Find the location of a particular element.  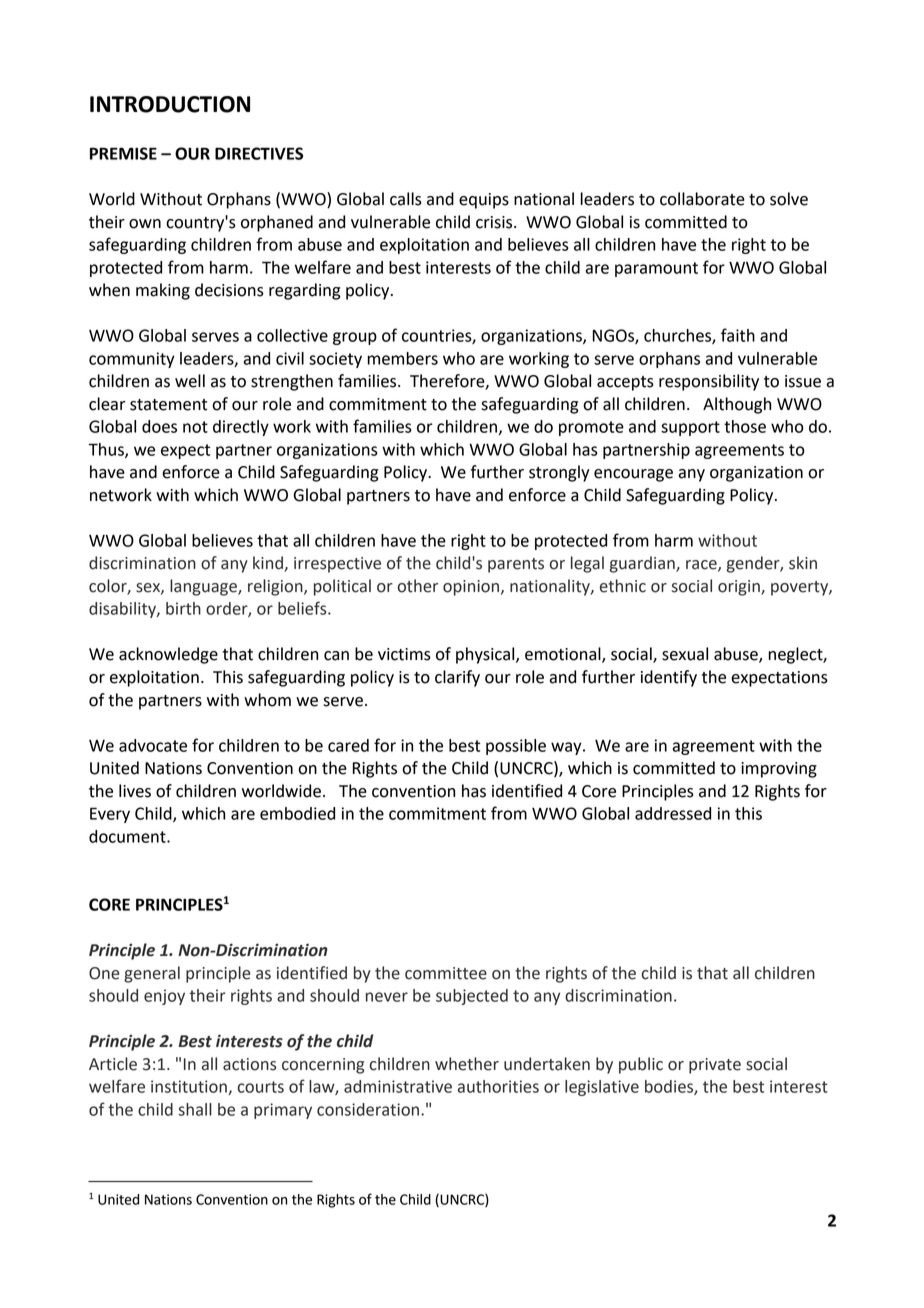

equips is located at coordinates (484, 201).
